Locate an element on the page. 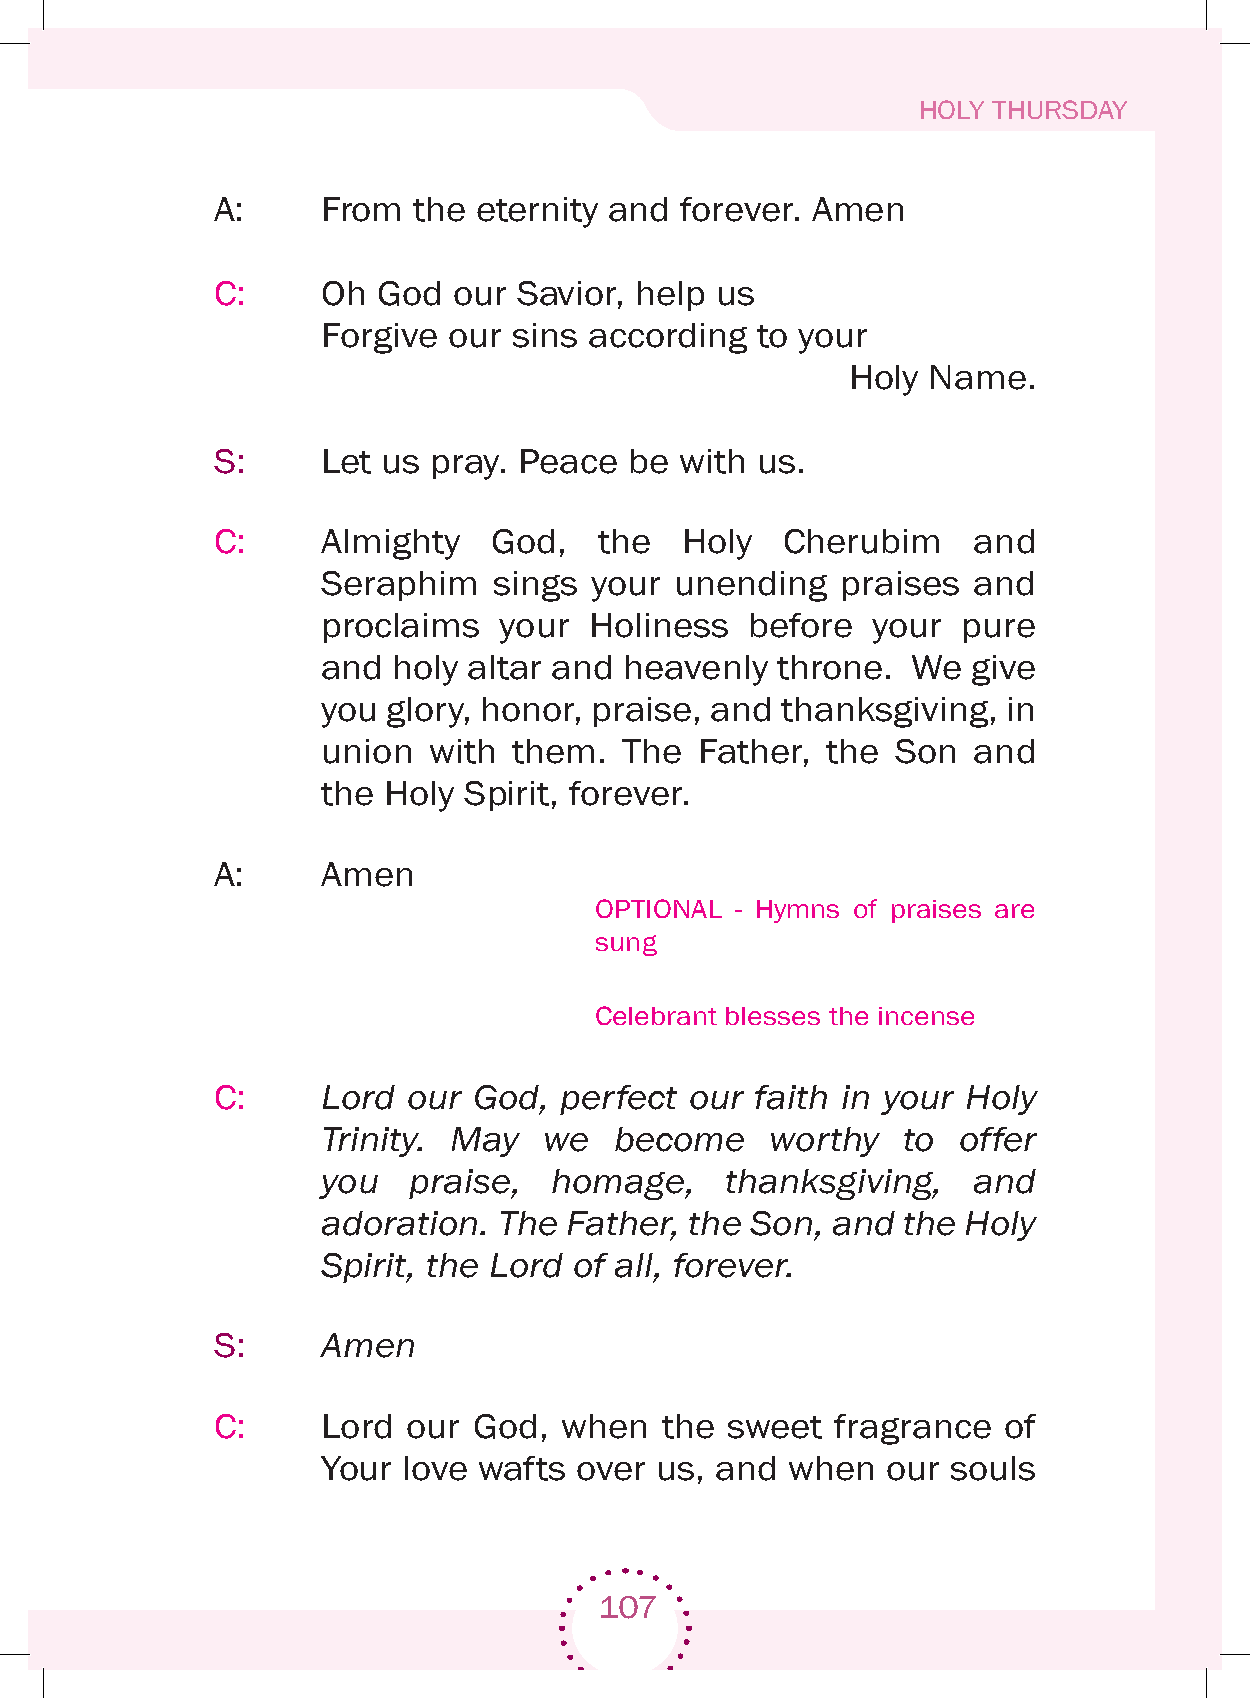 Image resolution: width=1250 pixels, height=1698 pixels. THURSDAY is located at coordinates (1059, 109).
